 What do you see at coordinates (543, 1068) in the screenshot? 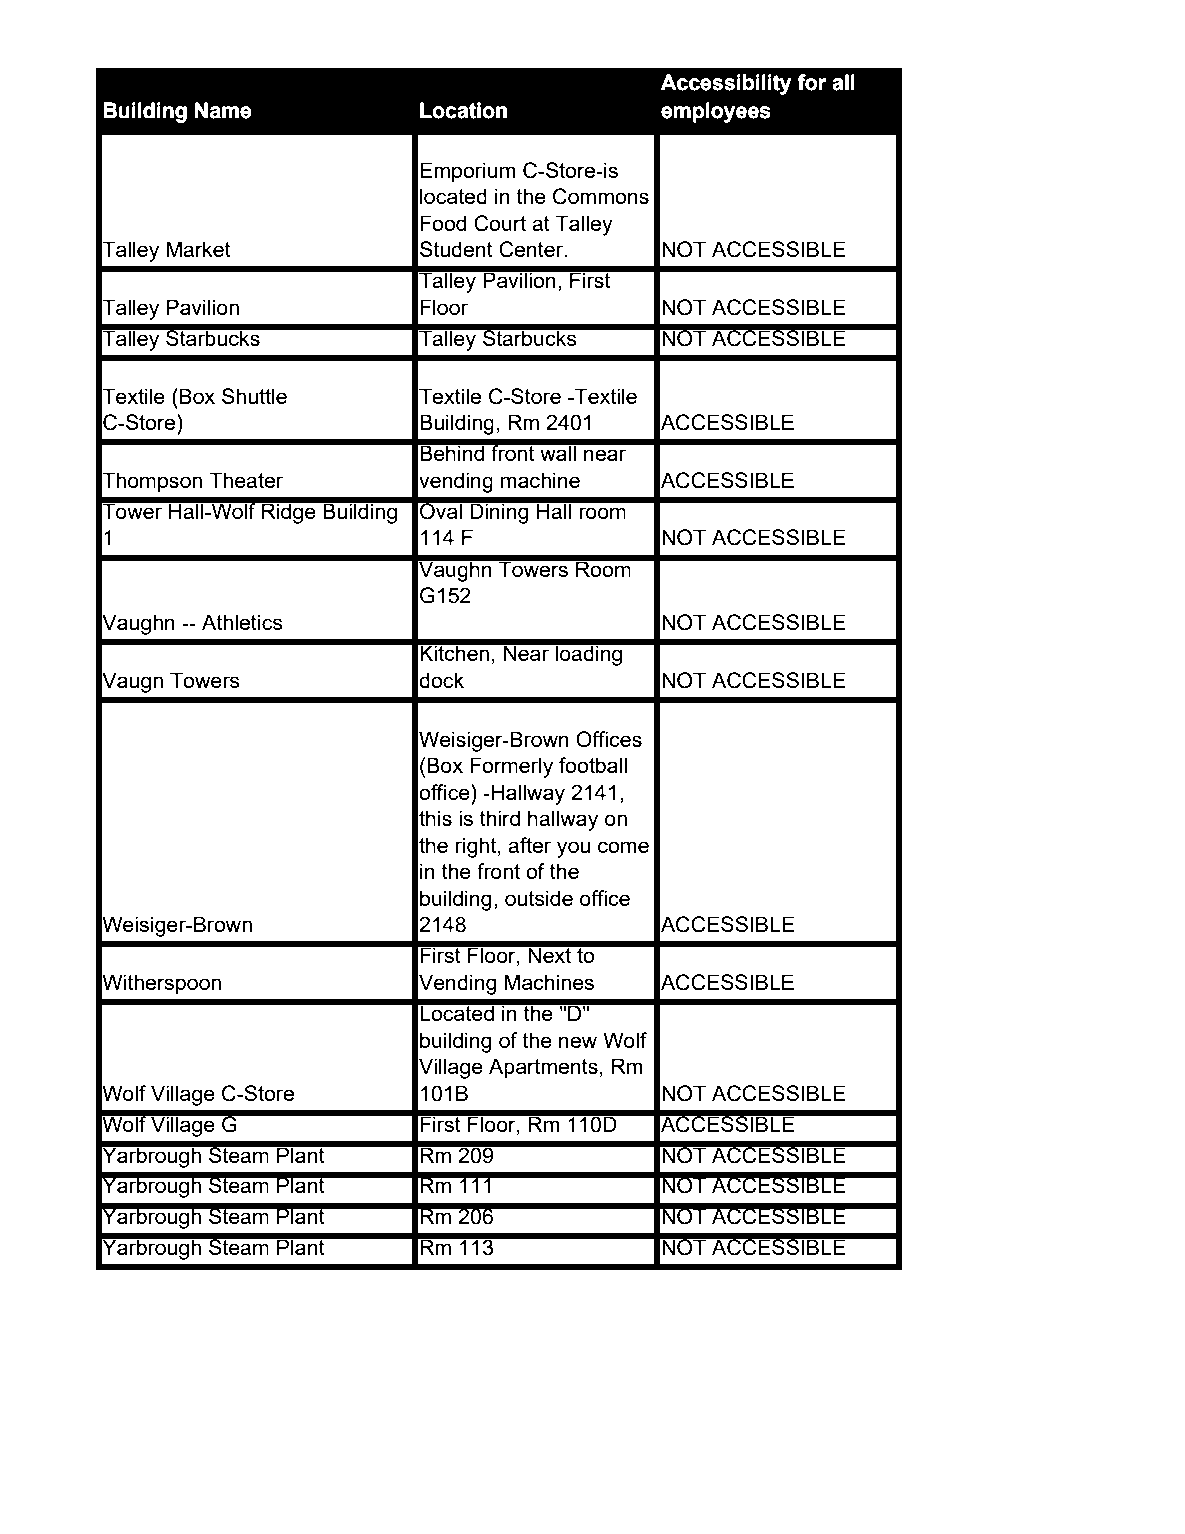
I see `Apartments` at bounding box center [543, 1068].
